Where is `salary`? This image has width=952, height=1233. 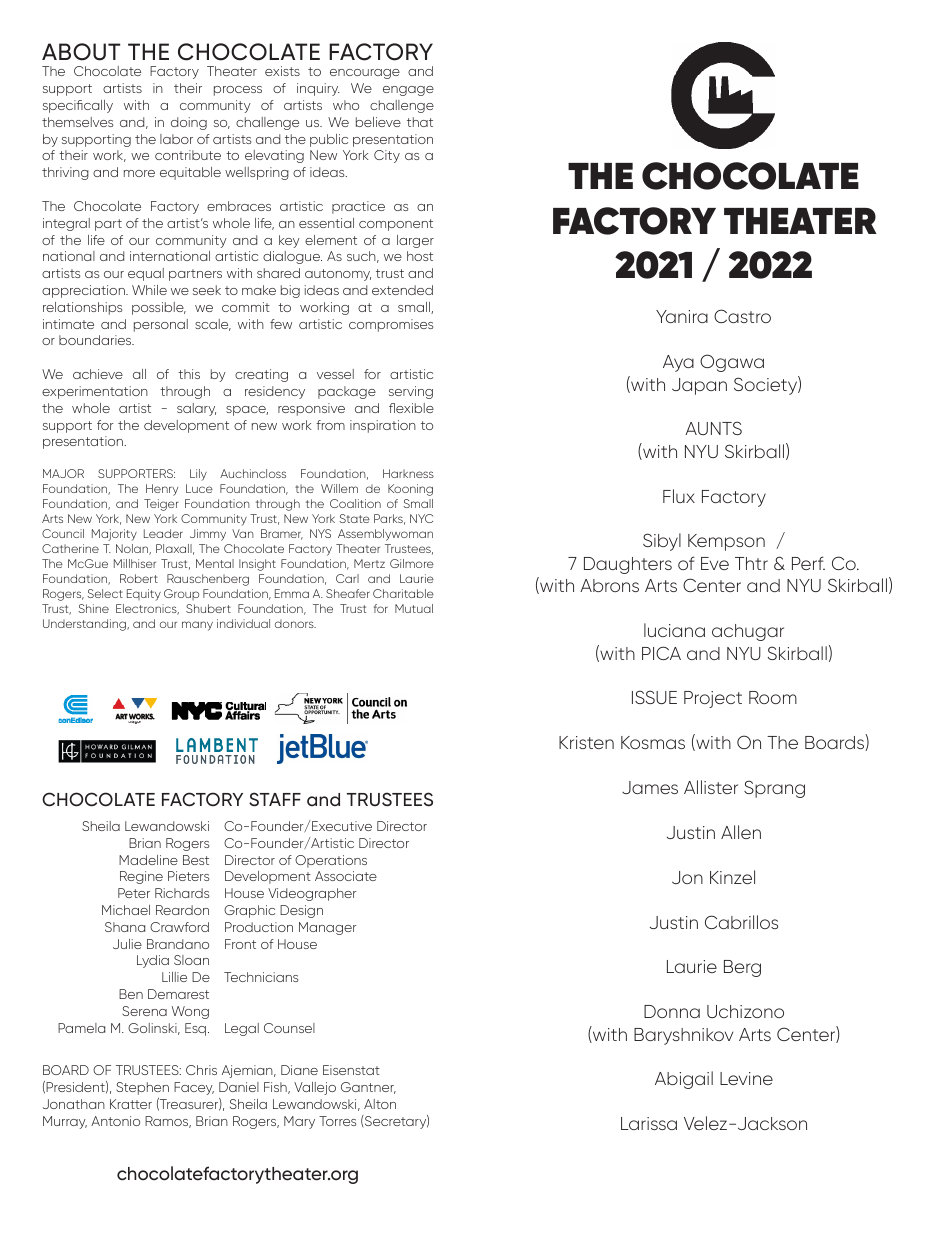
salary is located at coordinates (196, 409).
